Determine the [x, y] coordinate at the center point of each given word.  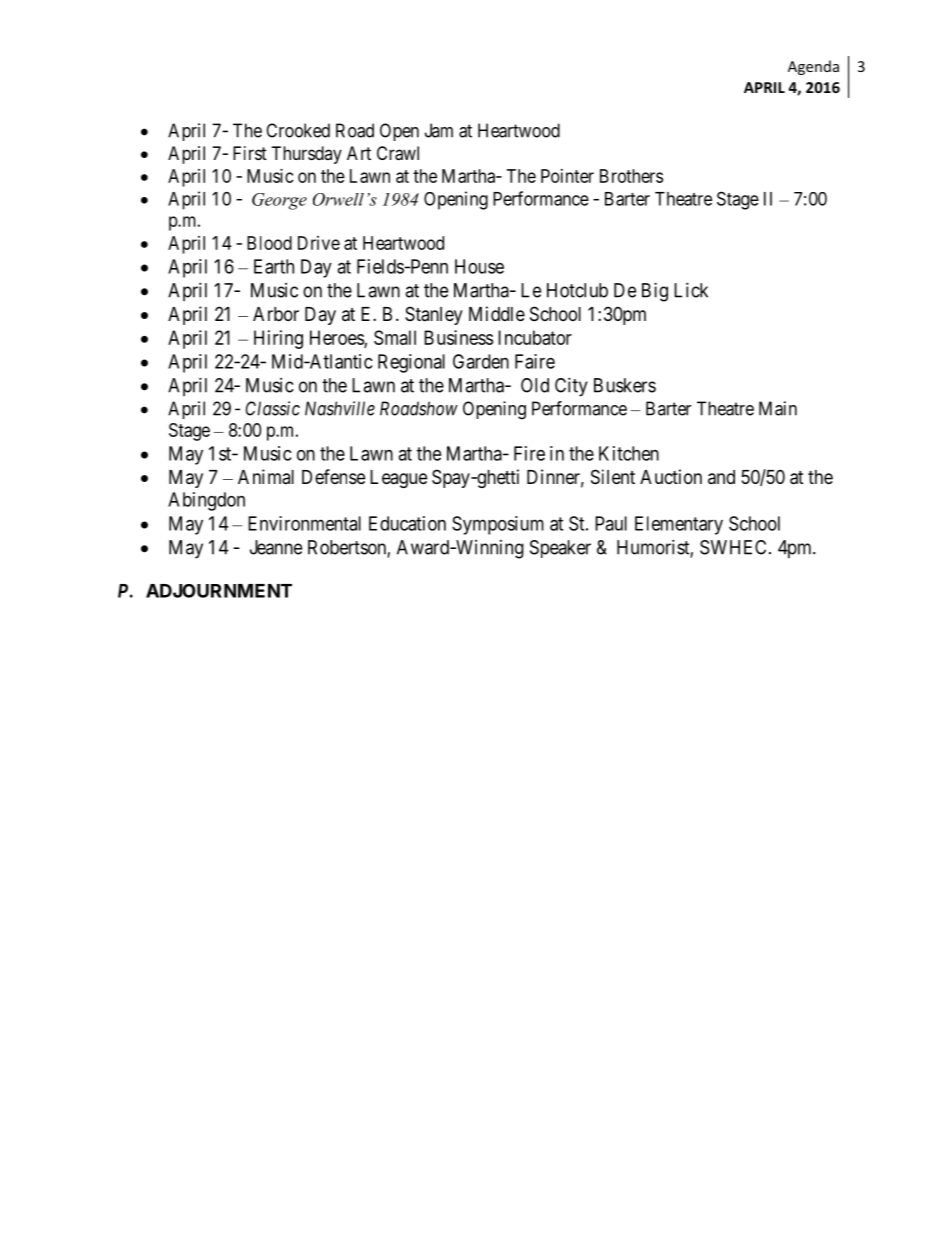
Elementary [679, 525]
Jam [439, 130]
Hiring [278, 339]
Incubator [535, 337]
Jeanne [276, 547]
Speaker [560, 549]
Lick [691, 290]
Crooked [298, 130]
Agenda [813, 67]
